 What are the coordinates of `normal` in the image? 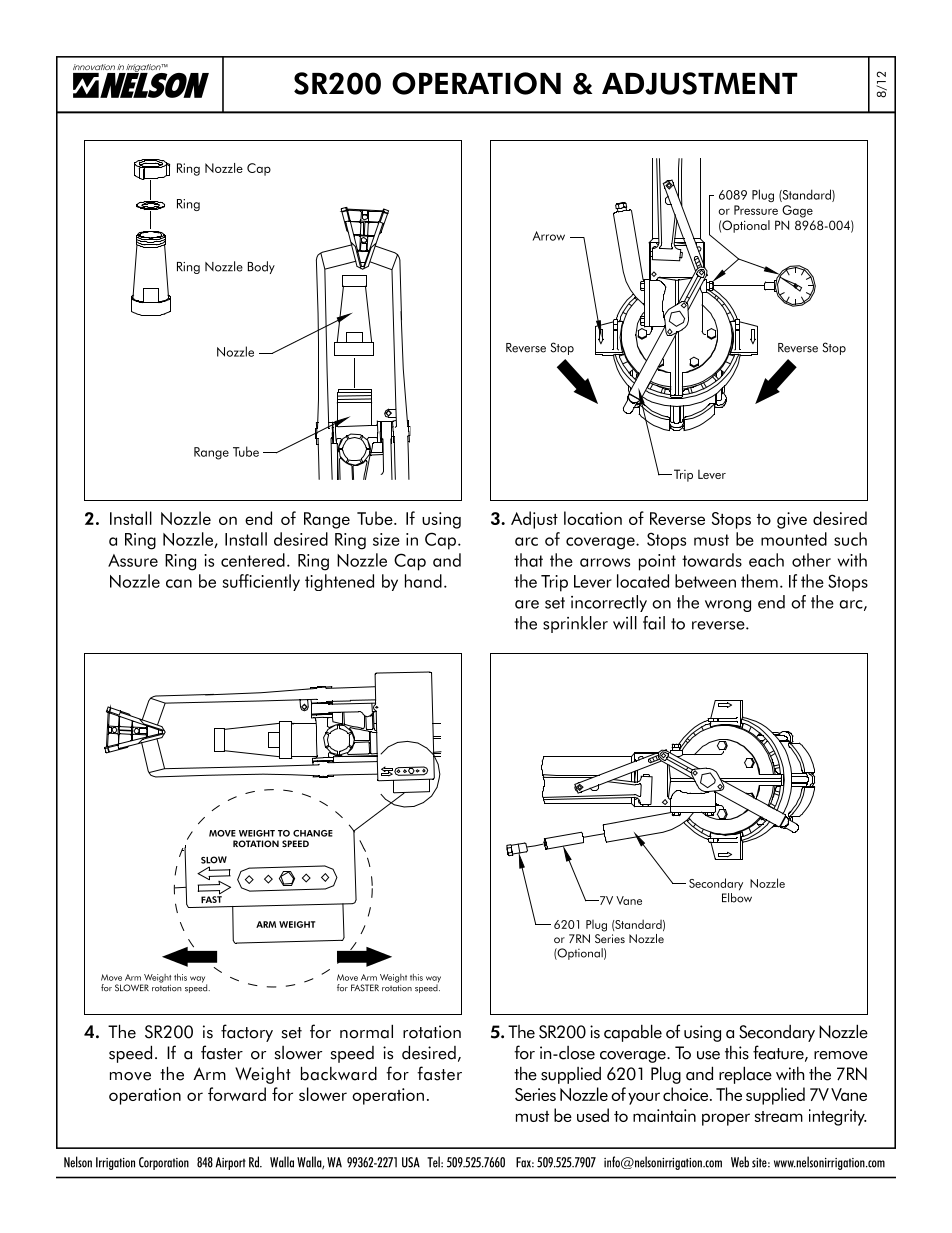 It's located at (366, 1031).
